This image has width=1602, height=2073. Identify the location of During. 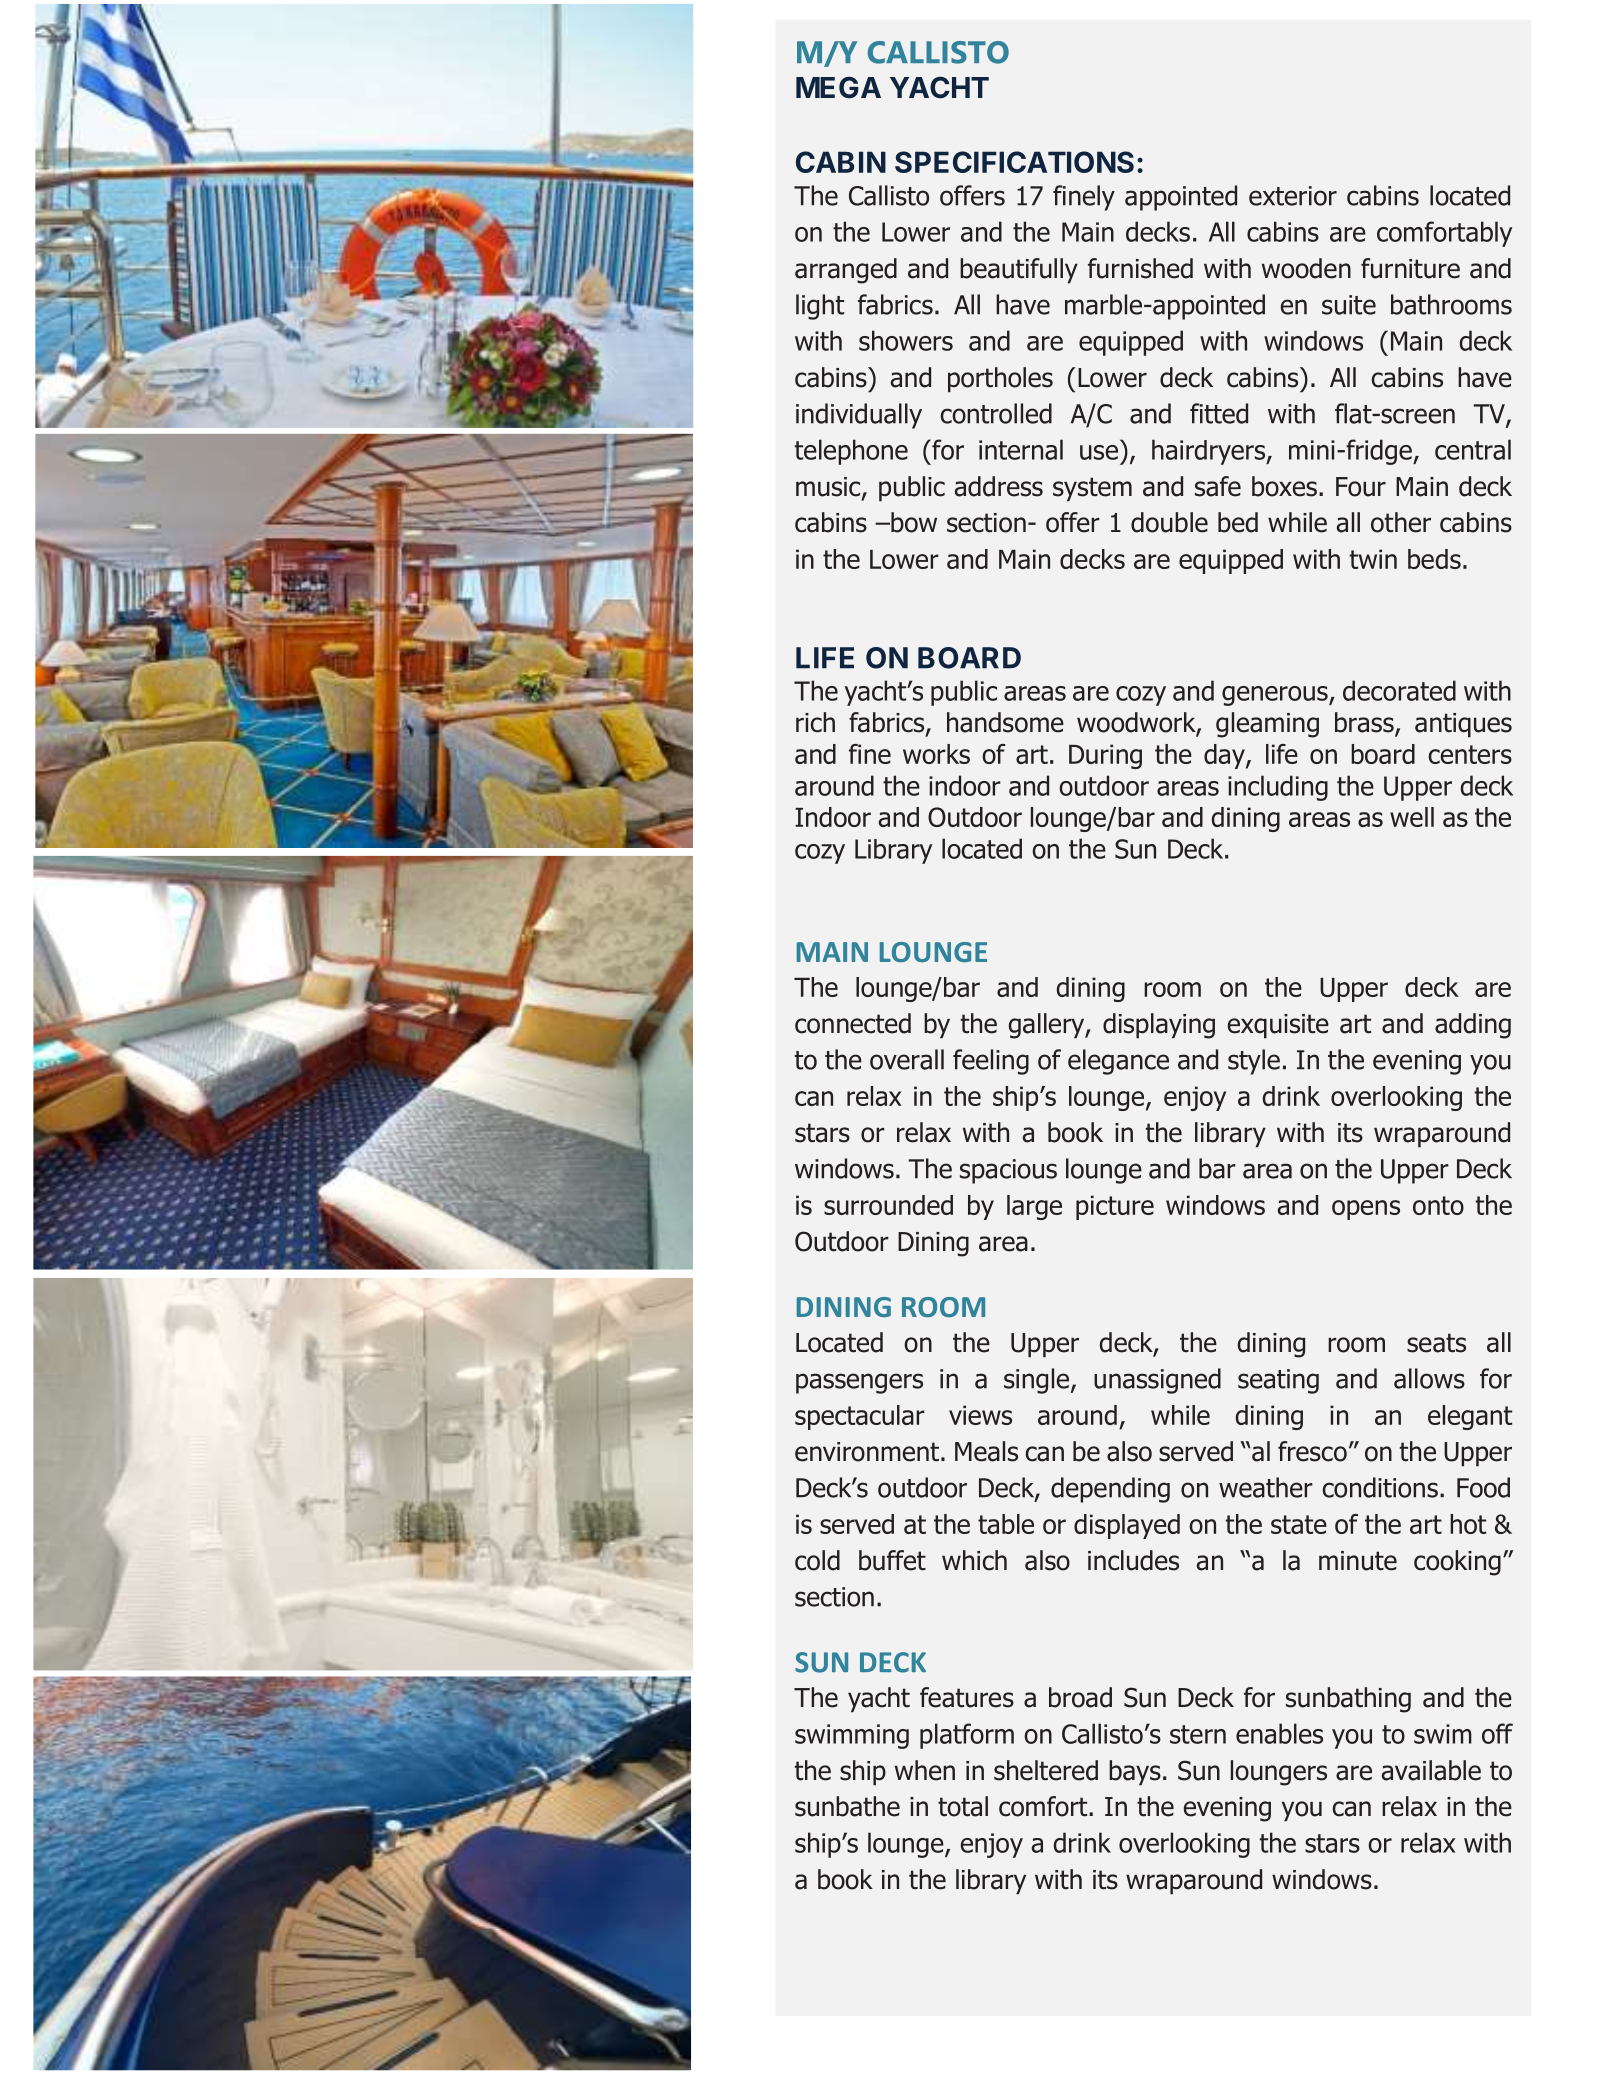
(1105, 756).
